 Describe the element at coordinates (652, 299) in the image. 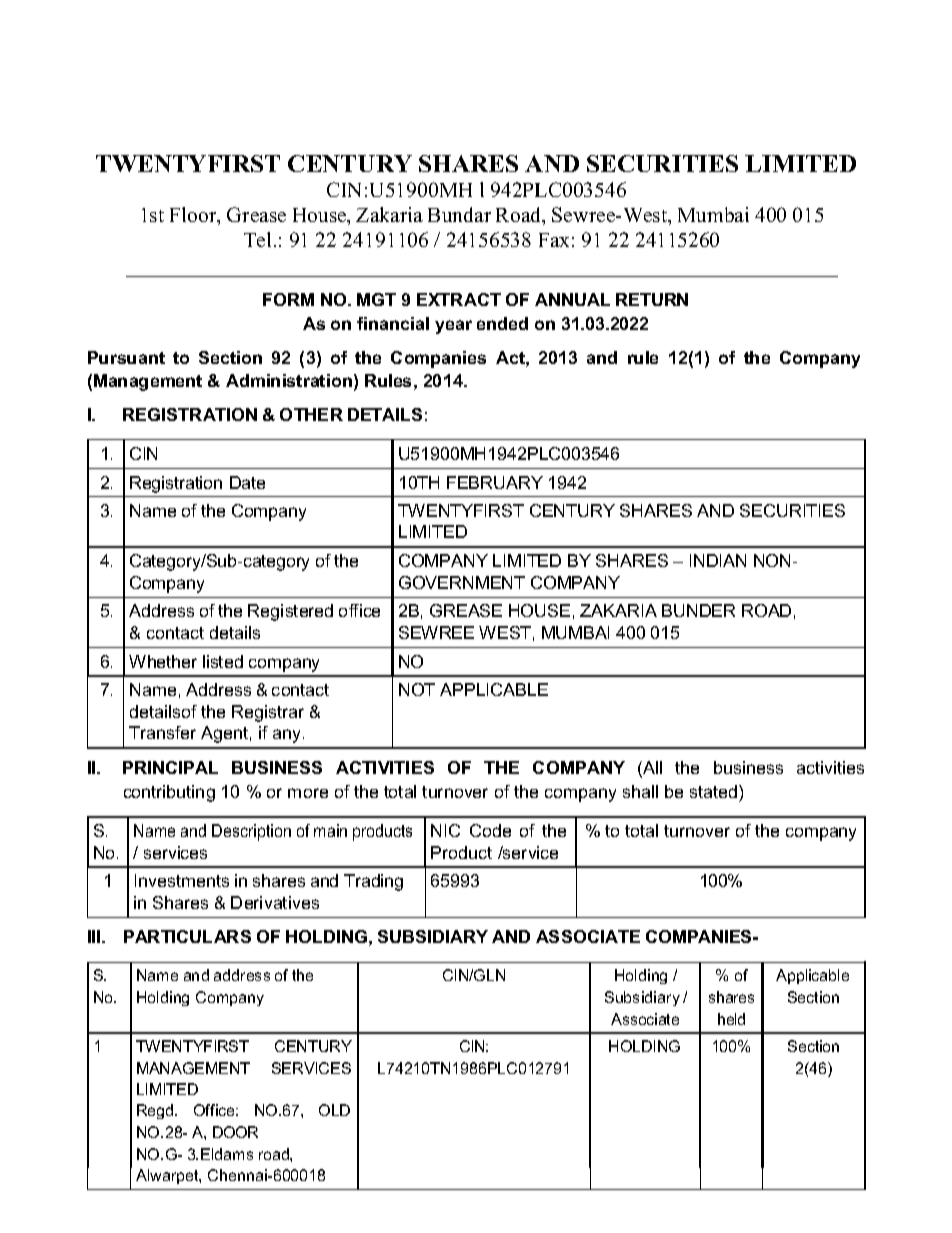

I see `RETURN` at that location.
